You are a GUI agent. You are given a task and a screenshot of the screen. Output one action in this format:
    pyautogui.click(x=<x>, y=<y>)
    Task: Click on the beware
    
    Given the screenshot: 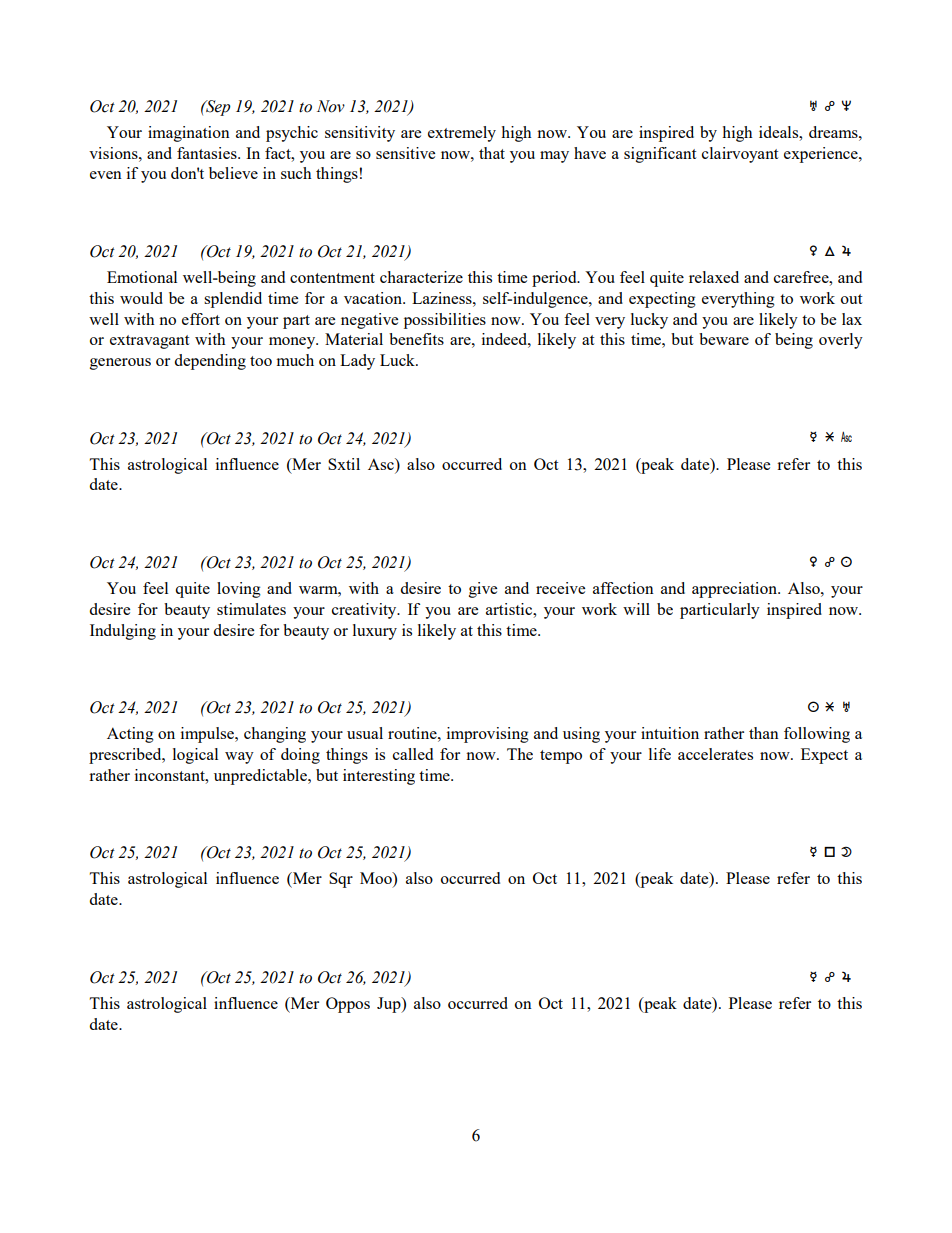 What is the action you would take?
    pyautogui.click(x=724, y=339)
